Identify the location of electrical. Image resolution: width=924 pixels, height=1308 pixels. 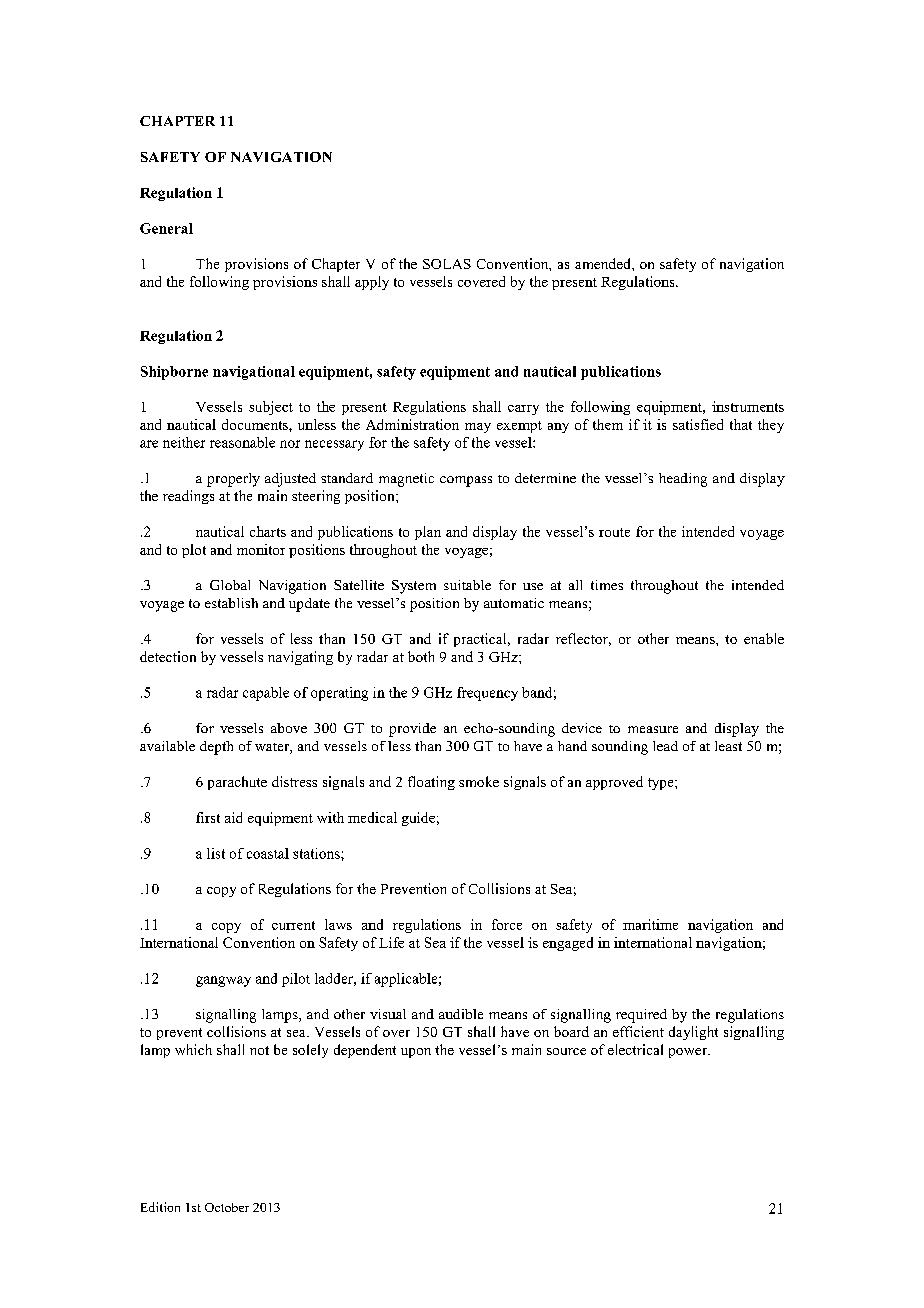
(635, 1049).
